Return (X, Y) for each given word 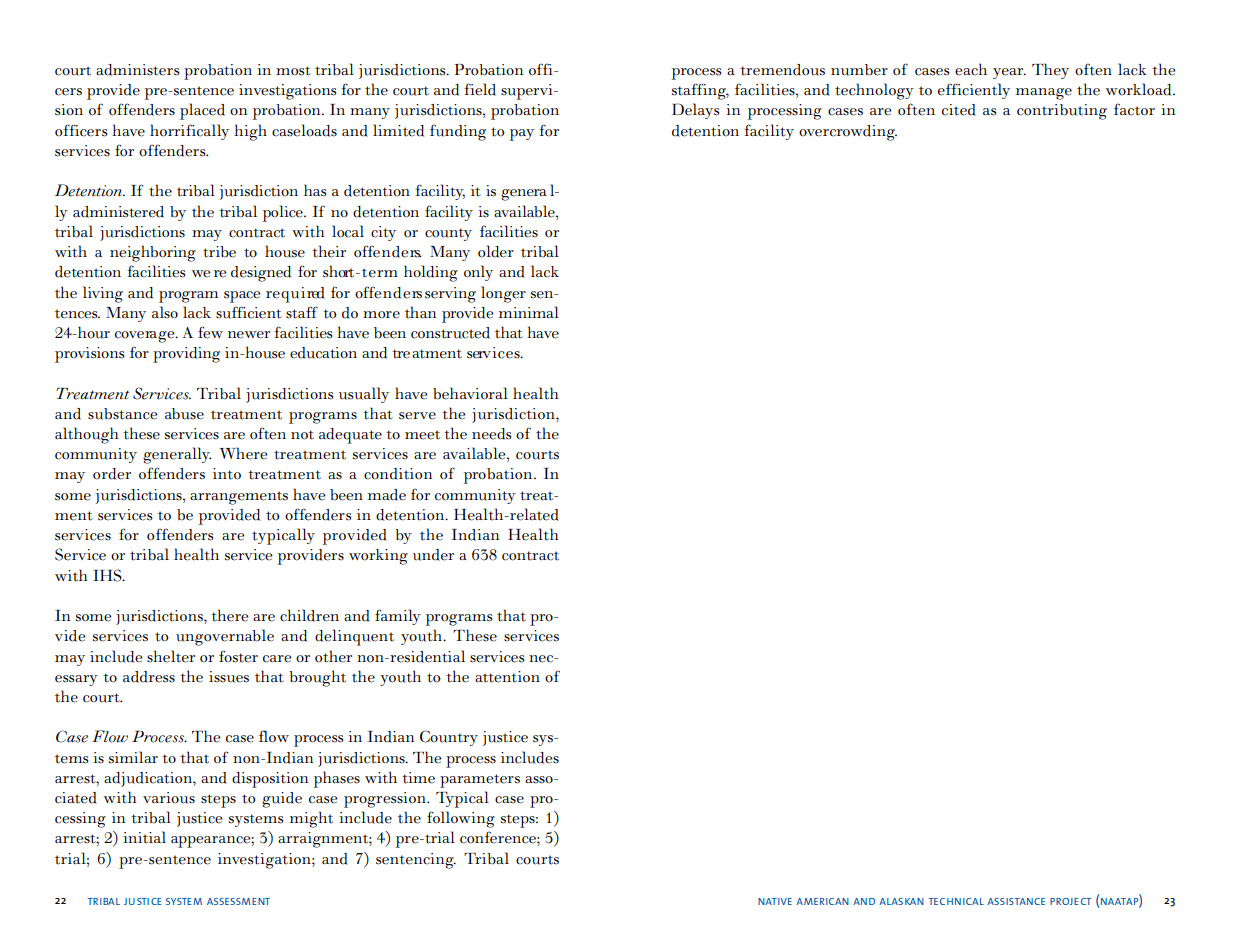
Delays (696, 111)
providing (186, 355)
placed (202, 111)
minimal (529, 312)
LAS (895, 901)
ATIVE (778, 901)
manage (1044, 94)
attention (507, 677)
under (433, 555)
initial (144, 837)
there (230, 615)
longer (503, 294)
